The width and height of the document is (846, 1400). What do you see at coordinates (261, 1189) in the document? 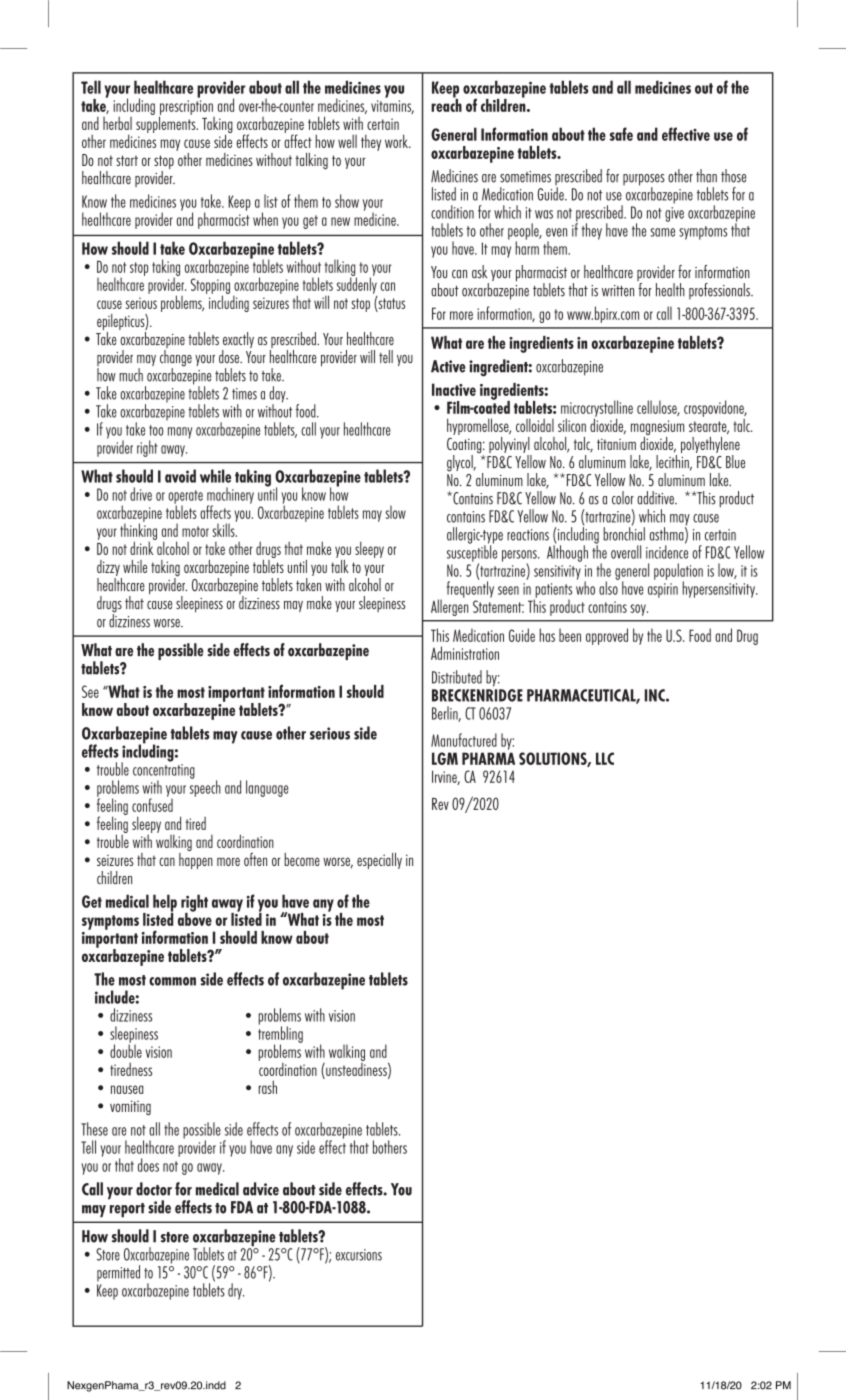
I see `advice` at bounding box center [261, 1189].
